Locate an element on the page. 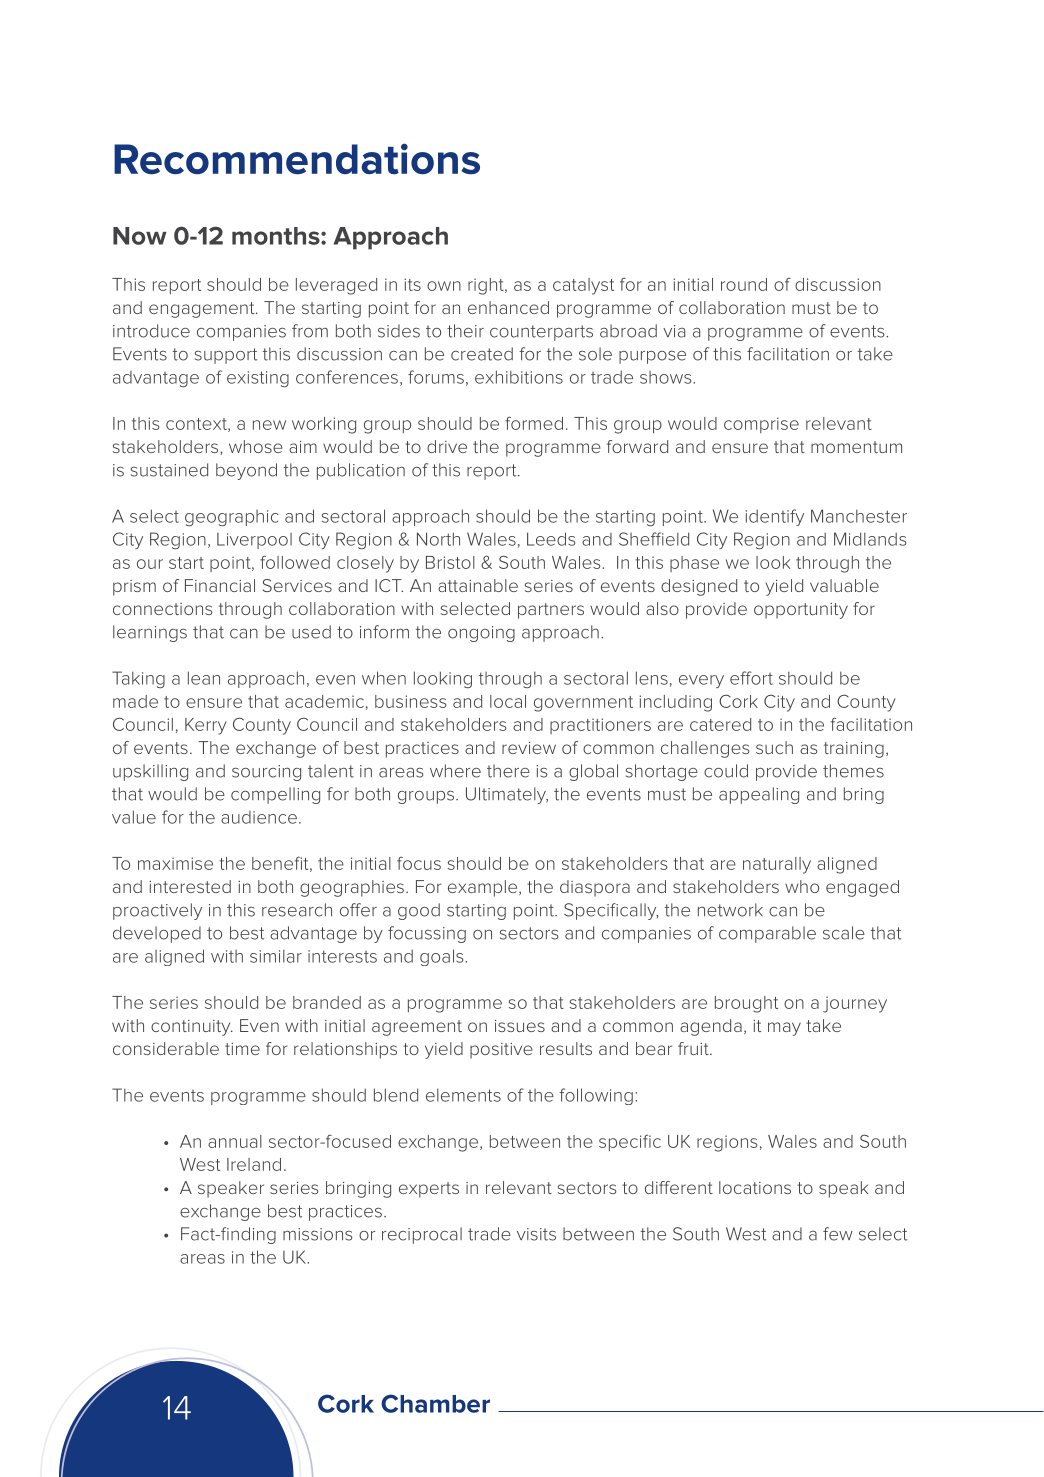 The image size is (1044, 1477). Recommendations is located at coordinates (297, 159).
